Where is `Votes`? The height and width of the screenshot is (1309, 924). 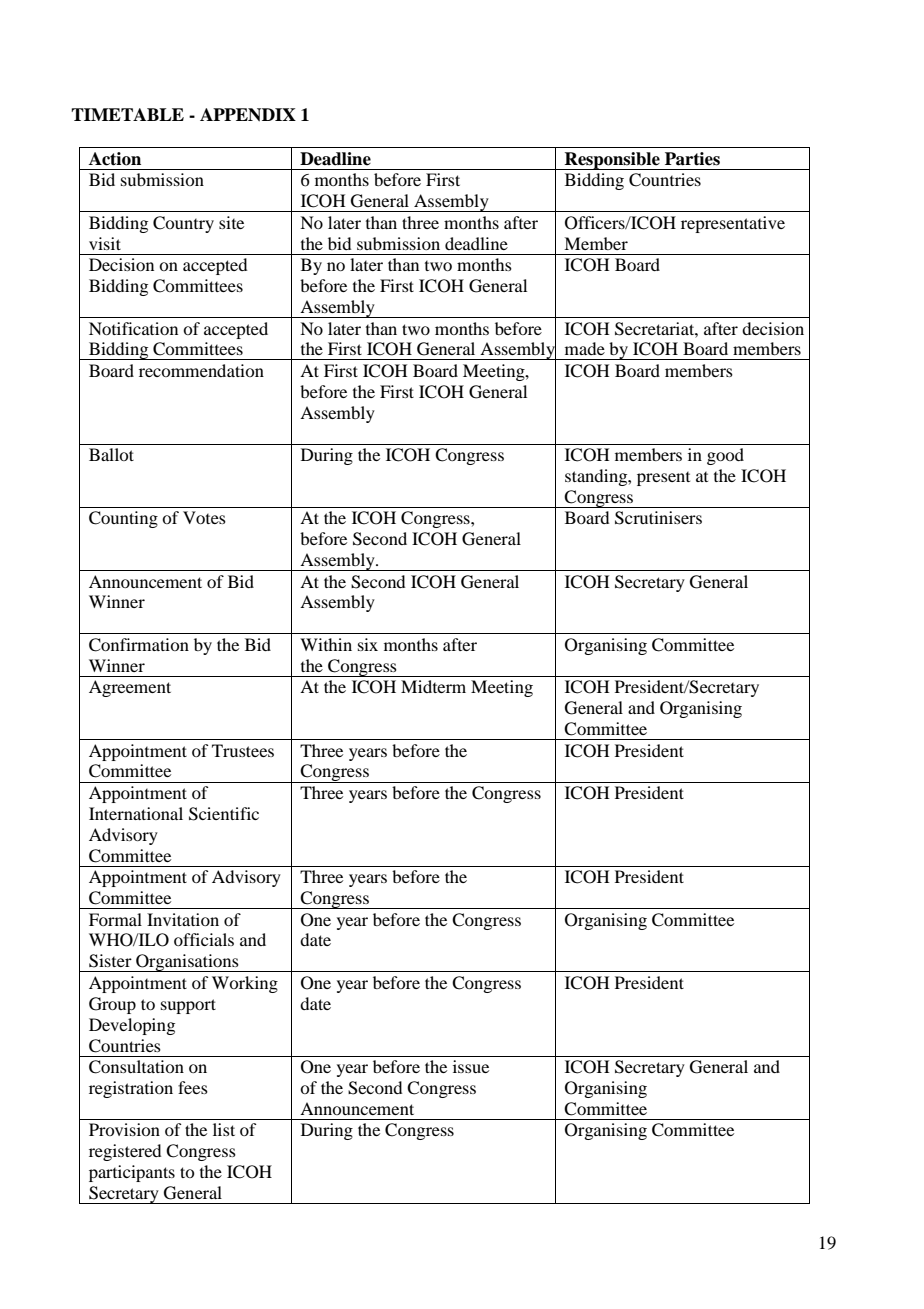
Votes is located at coordinates (204, 517).
